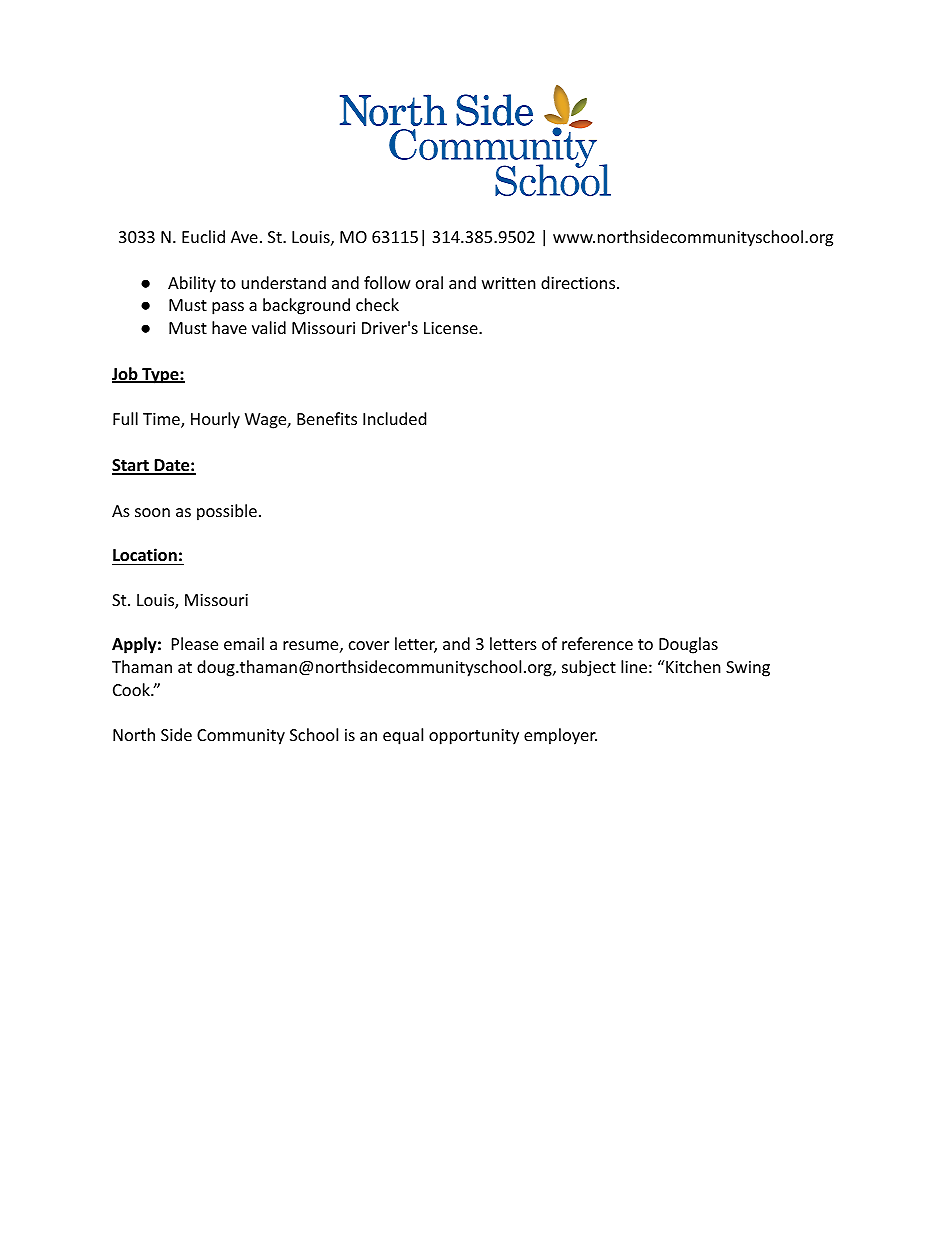 Image resolution: width=952 pixels, height=1233 pixels. What do you see at coordinates (145, 555) in the screenshot?
I see `Location` at bounding box center [145, 555].
